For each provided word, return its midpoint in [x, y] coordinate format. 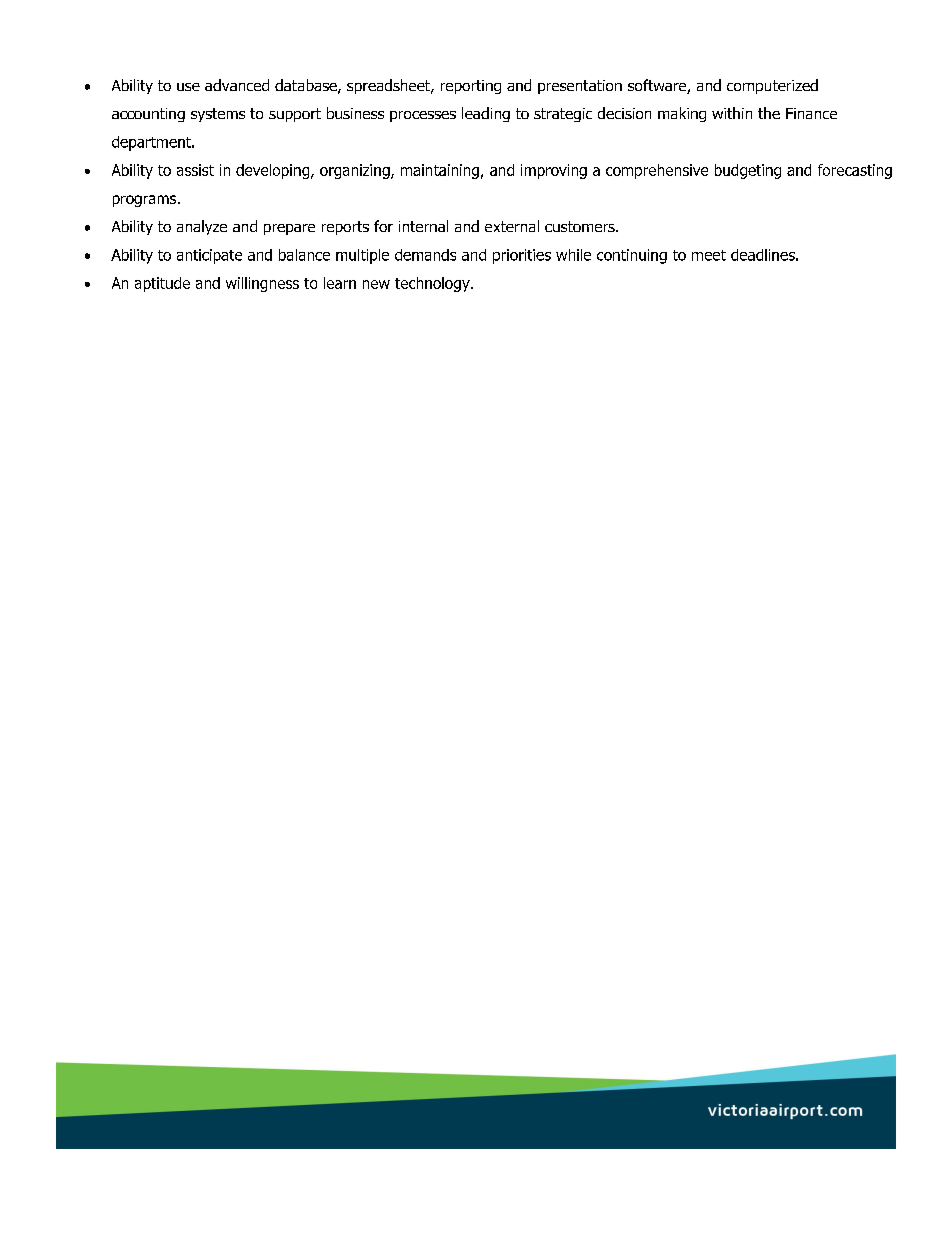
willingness [262, 284]
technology [433, 284]
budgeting [748, 171]
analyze [202, 227]
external [512, 226]
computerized [772, 86]
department [152, 143]
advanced [237, 85]
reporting [471, 87]
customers [581, 226]
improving [554, 171]
